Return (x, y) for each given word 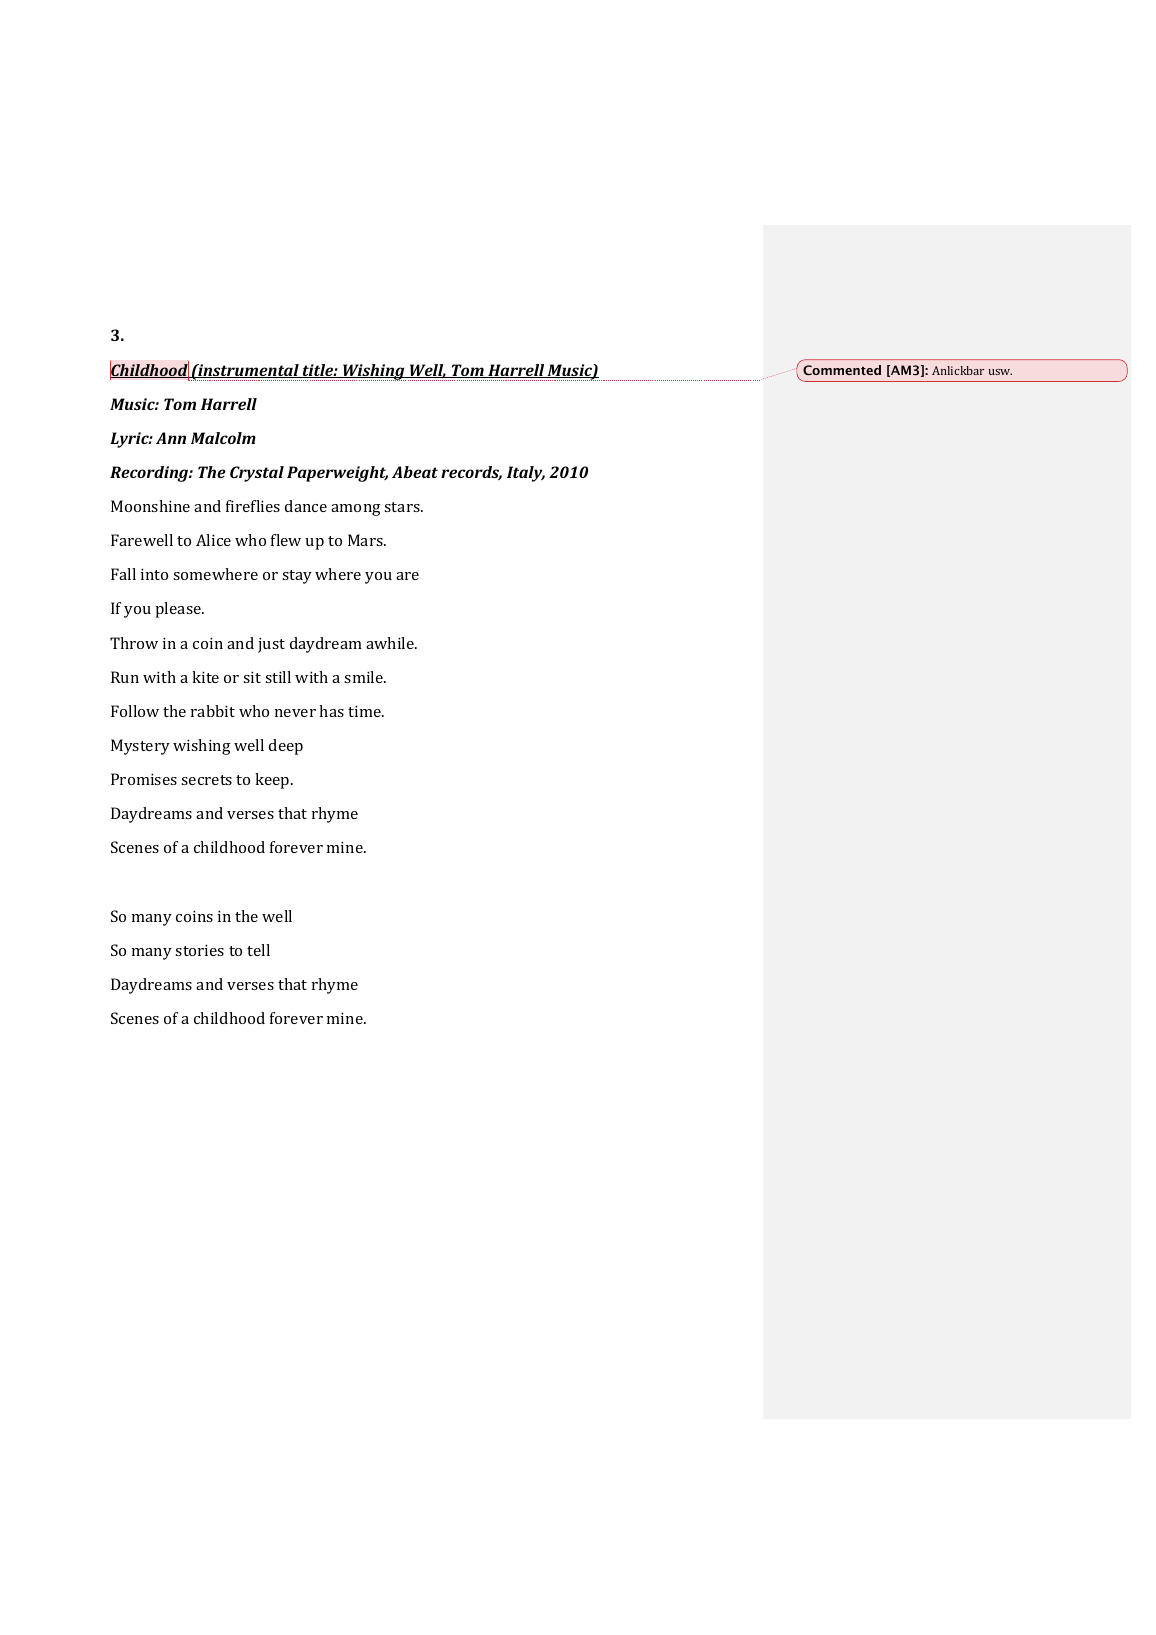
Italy (526, 474)
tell (258, 950)
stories (199, 950)
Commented (842, 370)
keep (273, 781)
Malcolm (223, 438)
